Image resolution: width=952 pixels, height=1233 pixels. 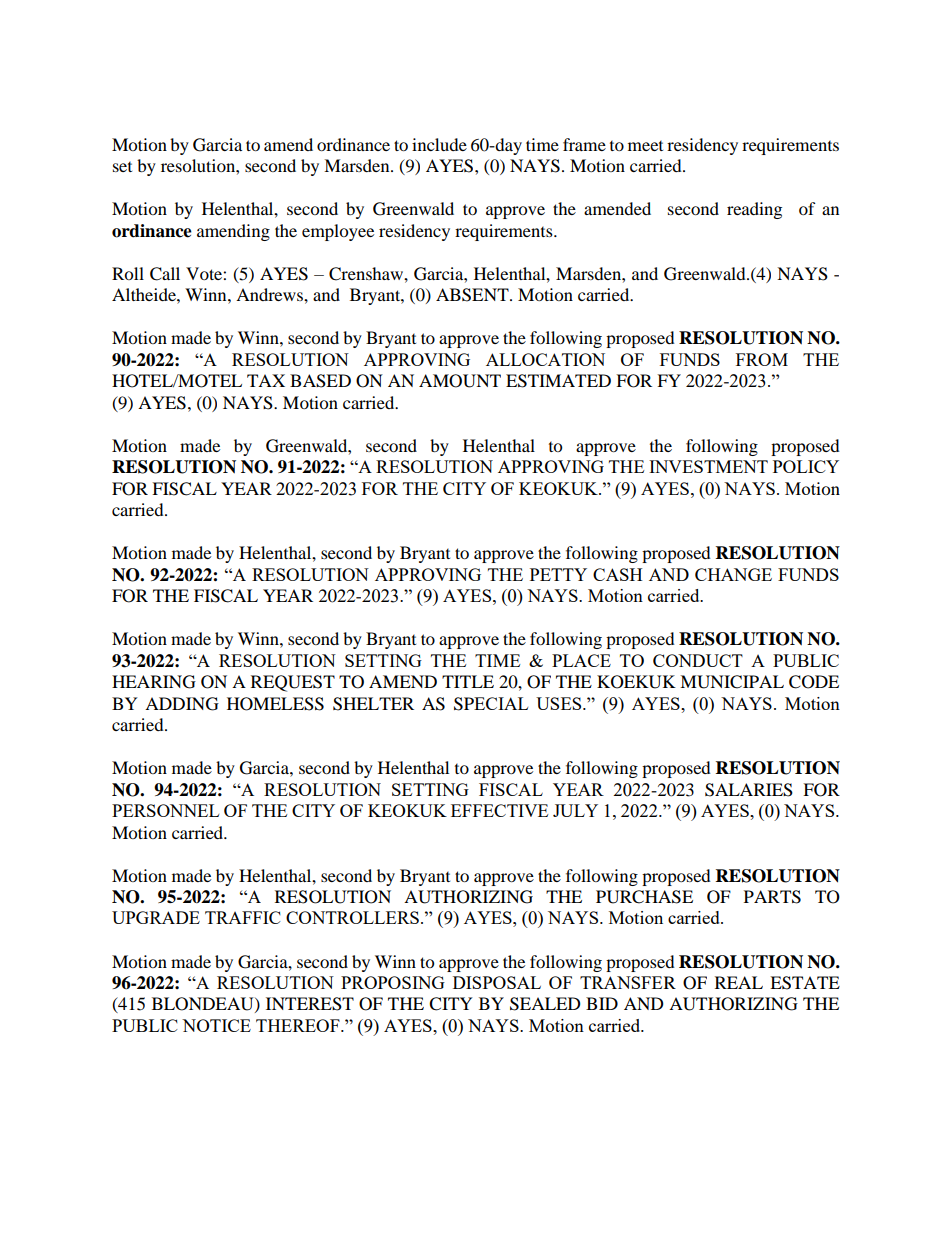 What do you see at coordinates (338, 232) in the screenshot?
I see `employee` at bounding box center [338, 232].
